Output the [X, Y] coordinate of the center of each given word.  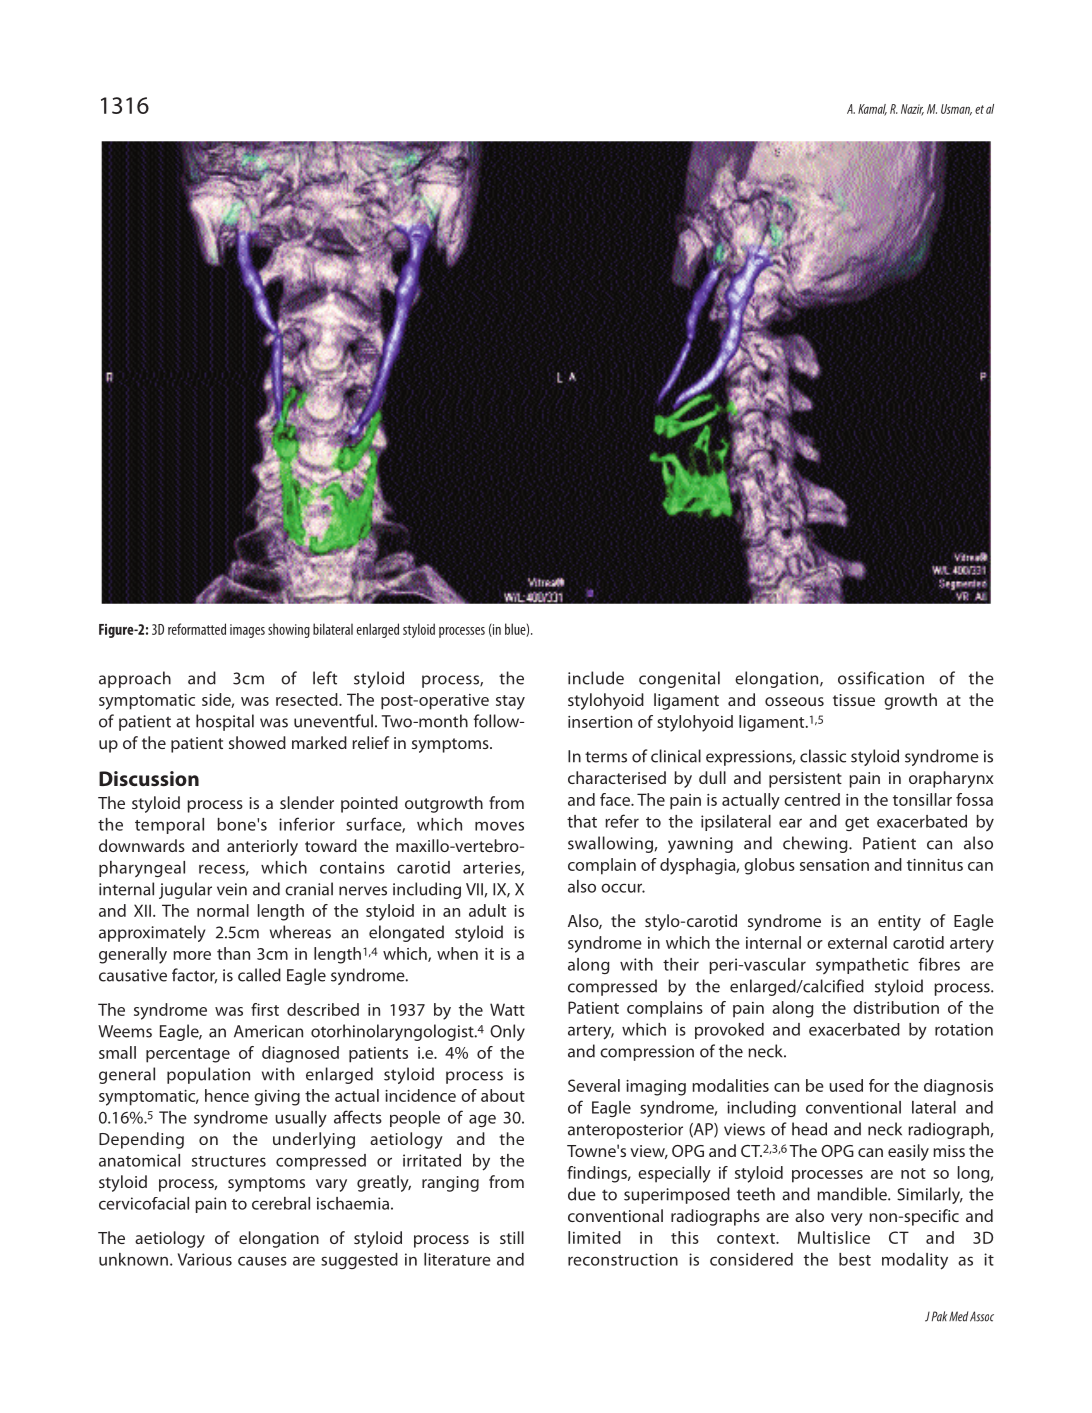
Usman [956, 110]
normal [223, 910]
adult [487, 910]
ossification [881, 678]
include [596, 678]
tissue [854, 700]
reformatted [197, 629]
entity [899, 923]
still [512, 1237]
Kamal [872, 110]
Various [205, 1259]
